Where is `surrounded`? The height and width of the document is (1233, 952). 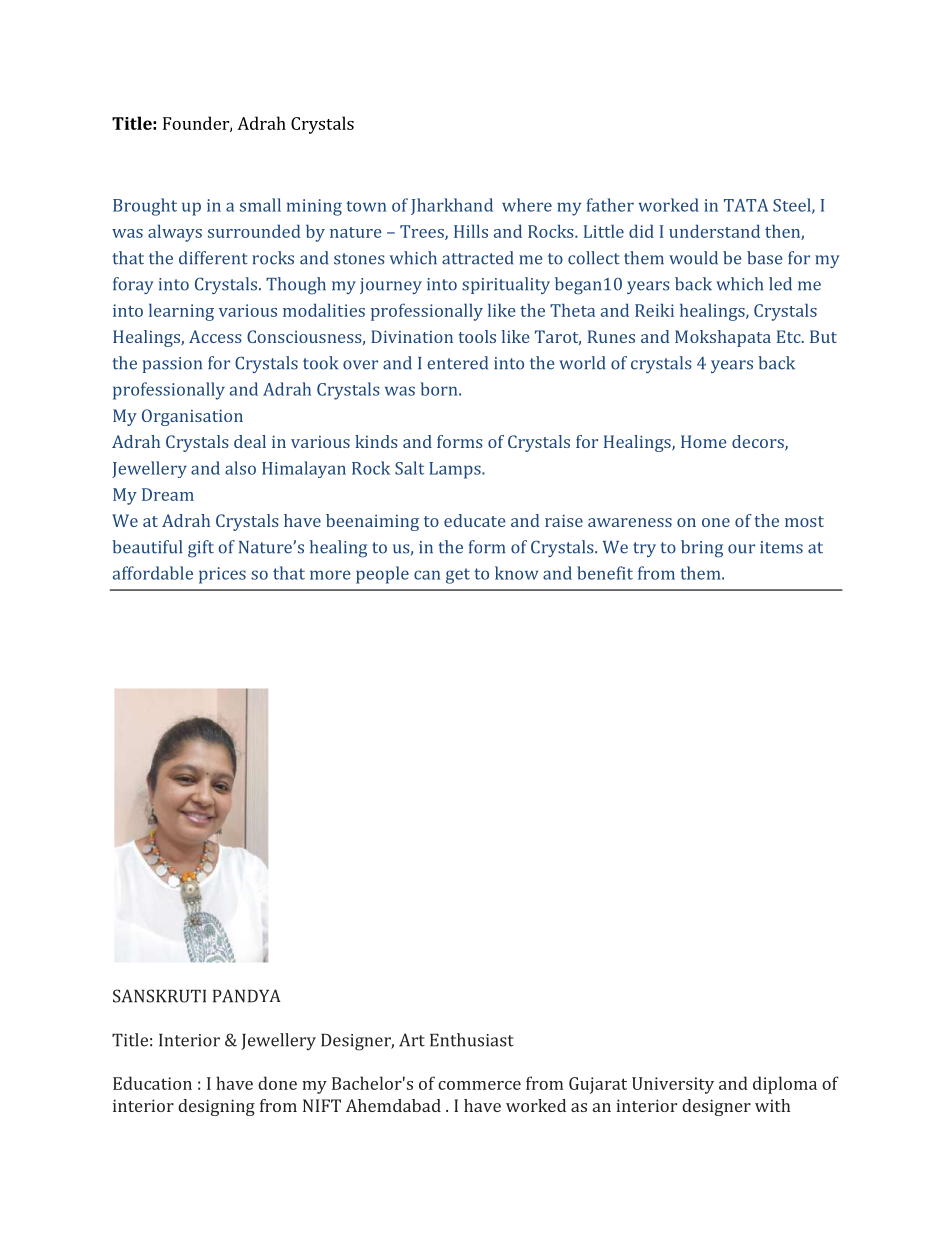 surrounded is located at coordinates (254, 231).
